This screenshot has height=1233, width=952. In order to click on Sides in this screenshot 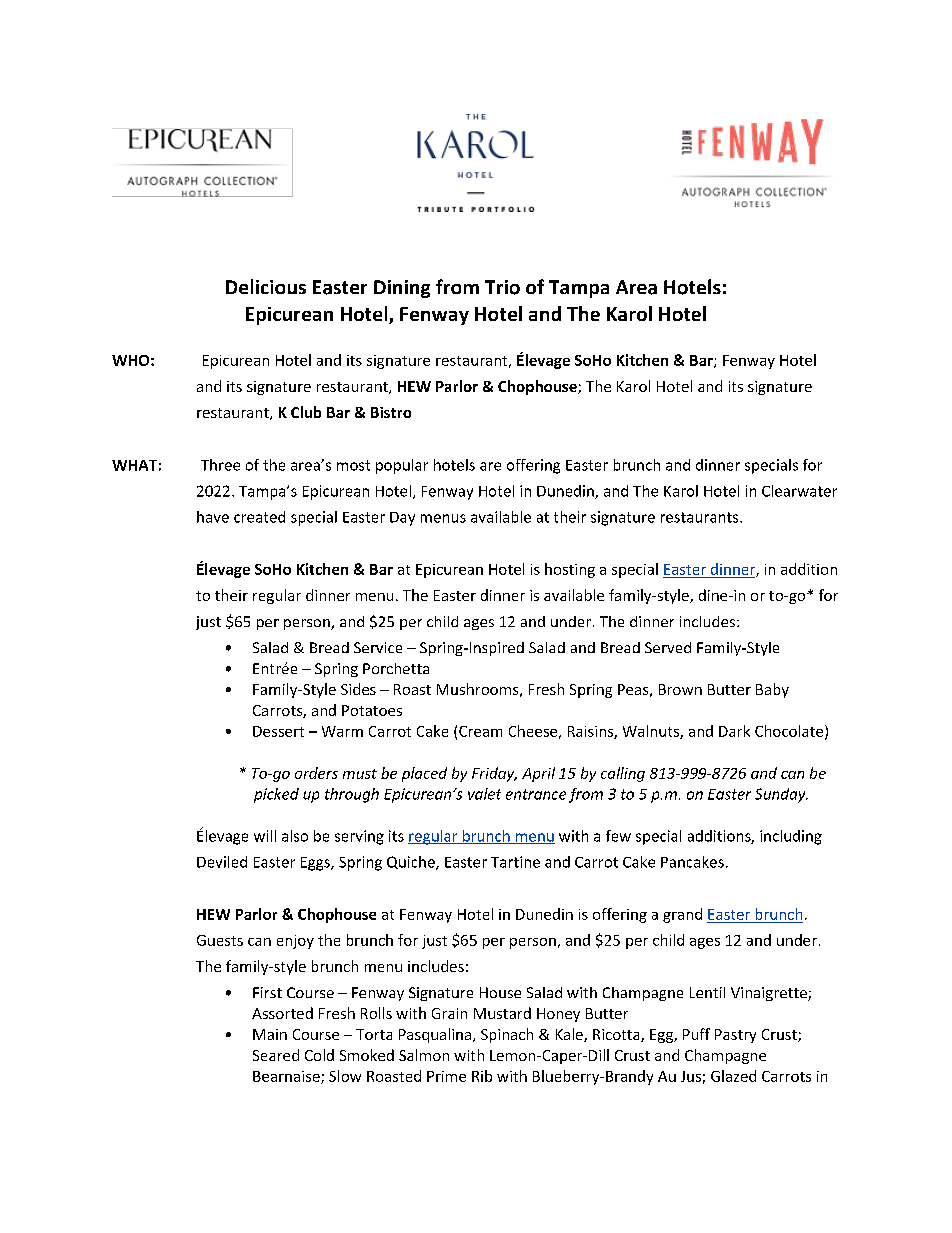, I will do `click(358, 689)`.
